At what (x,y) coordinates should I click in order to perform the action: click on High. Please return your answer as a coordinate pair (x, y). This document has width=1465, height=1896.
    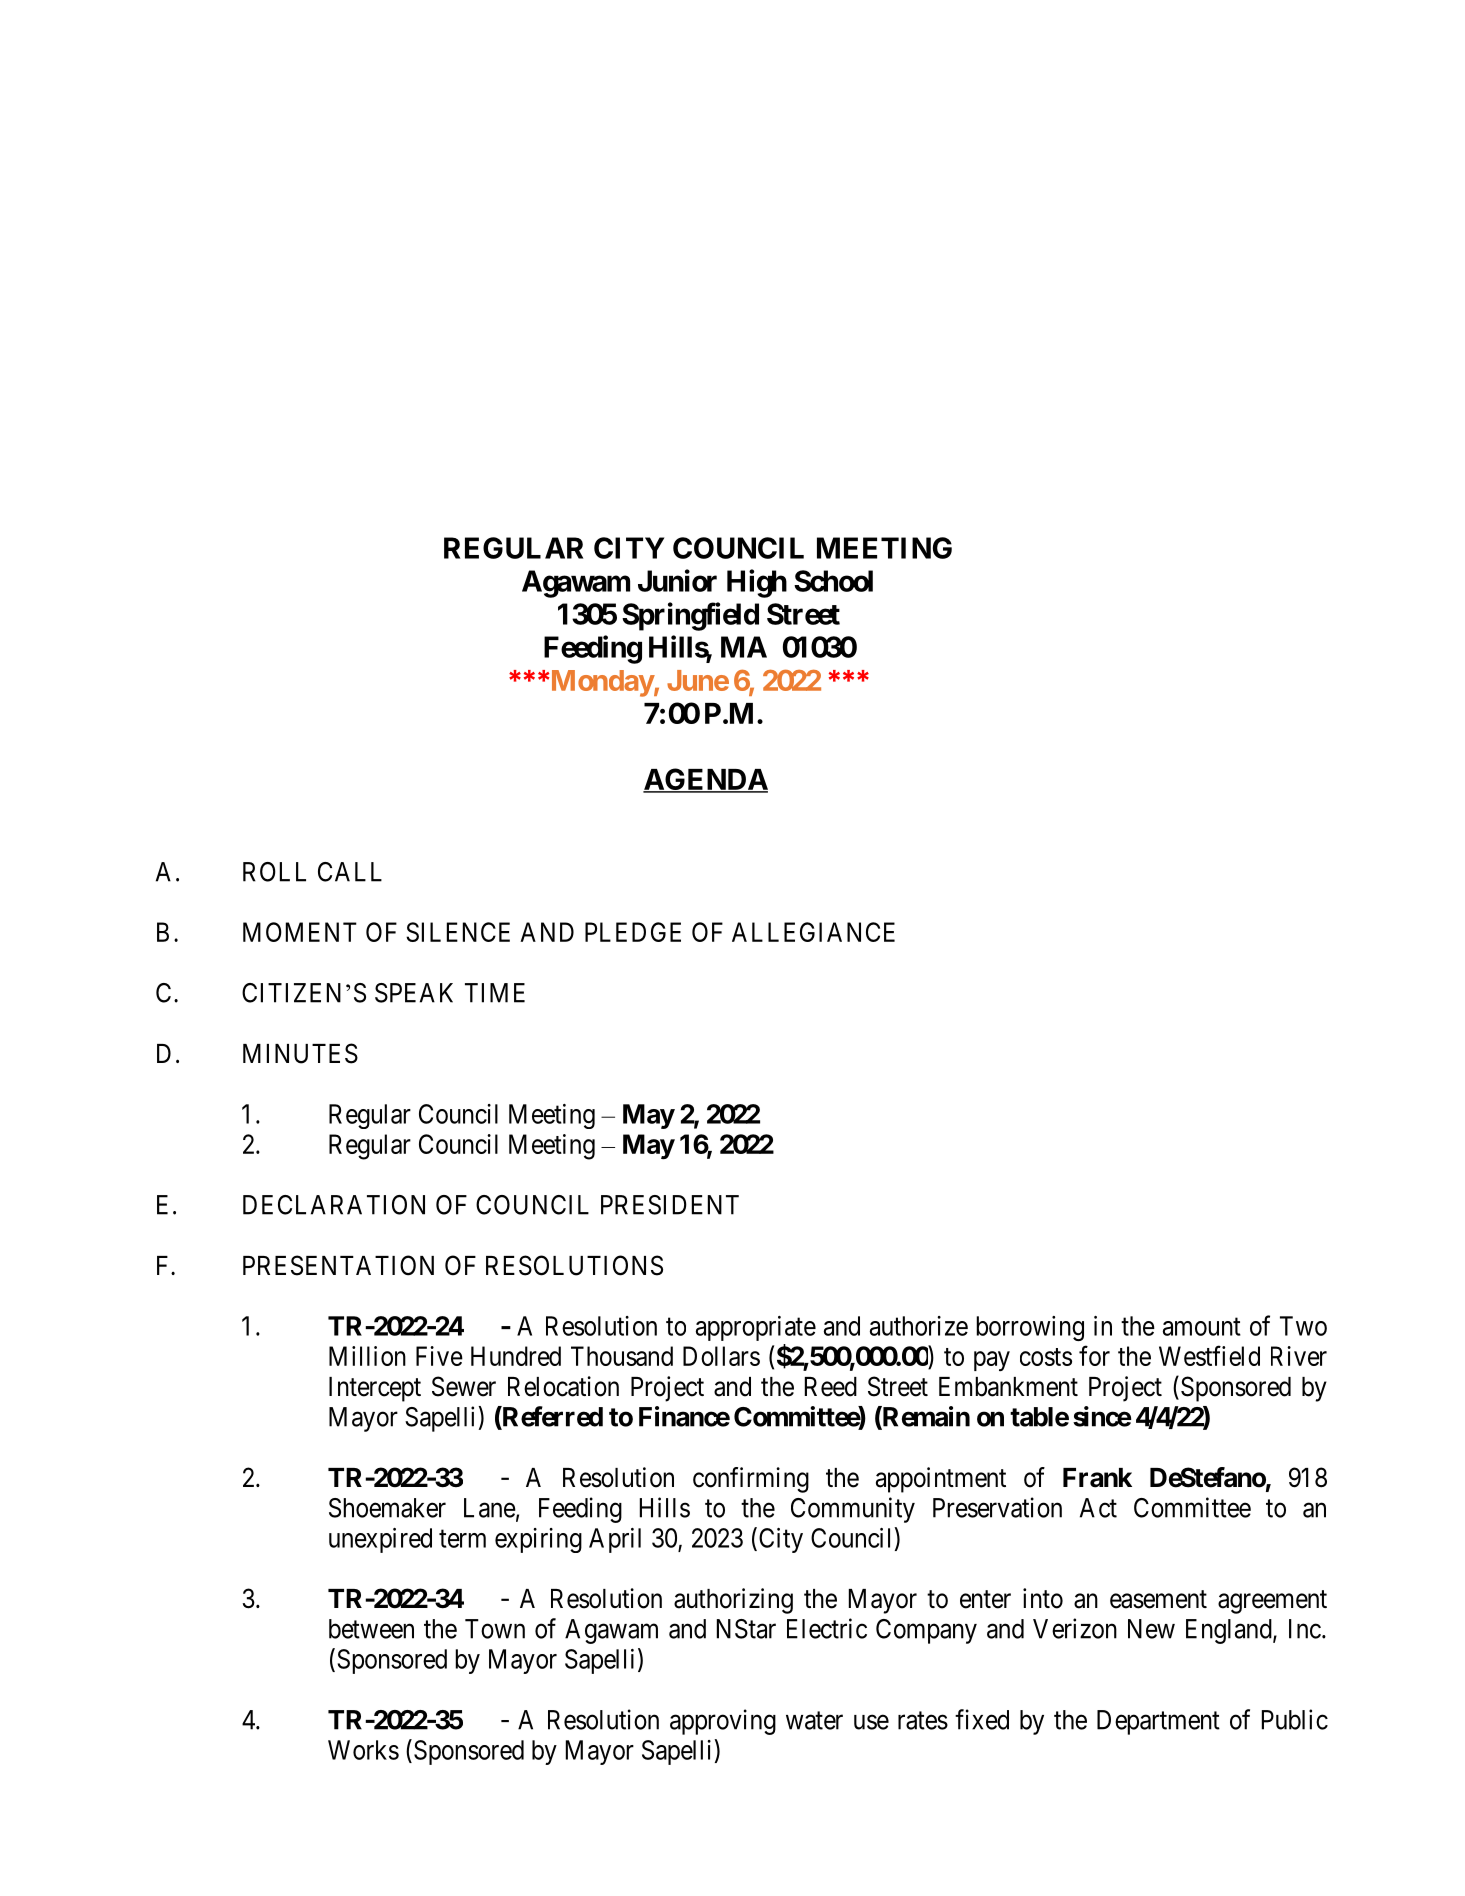
    Looking at the image, I should click on (757, 583).
